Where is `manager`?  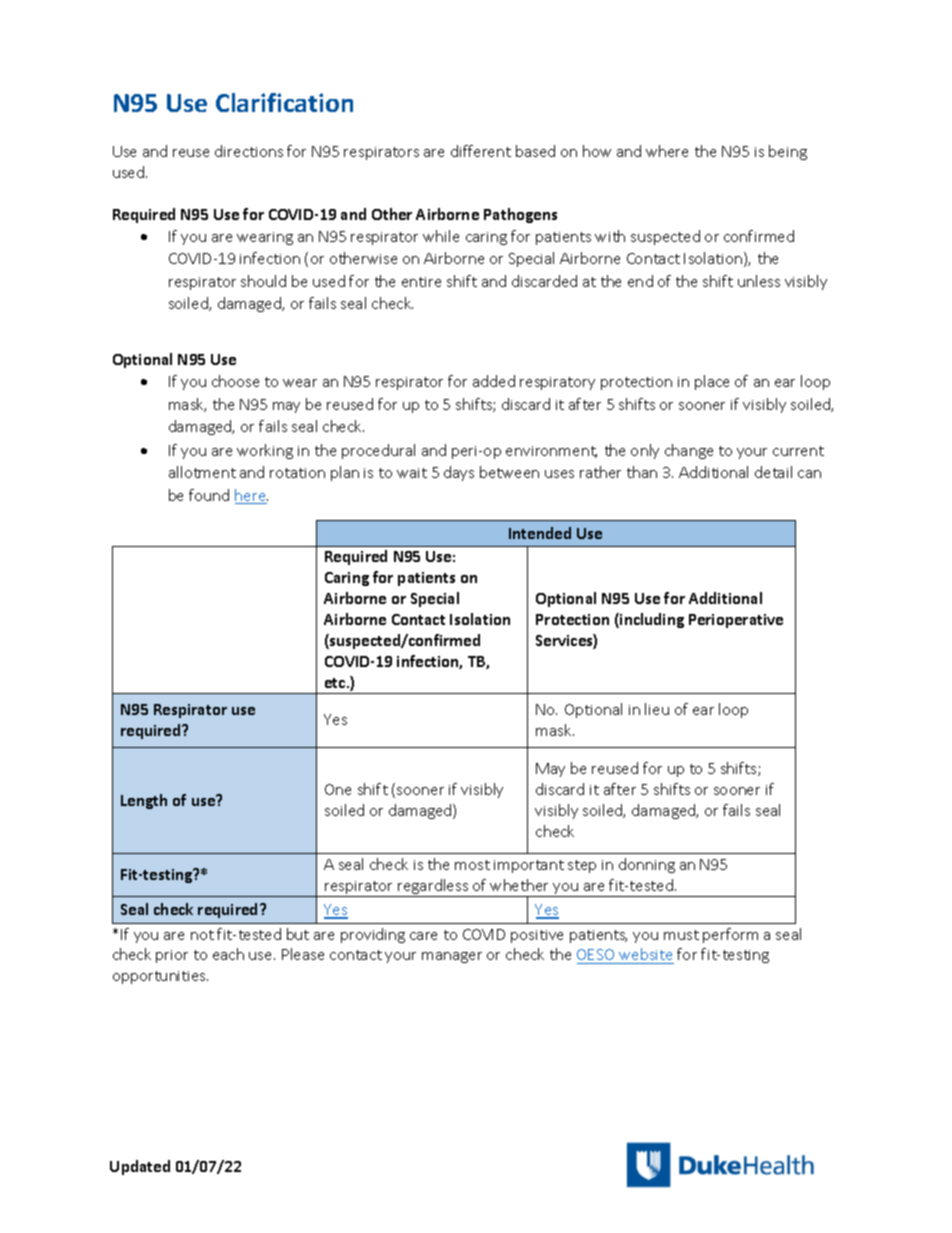
manager is located at coordinates (452, 957).
